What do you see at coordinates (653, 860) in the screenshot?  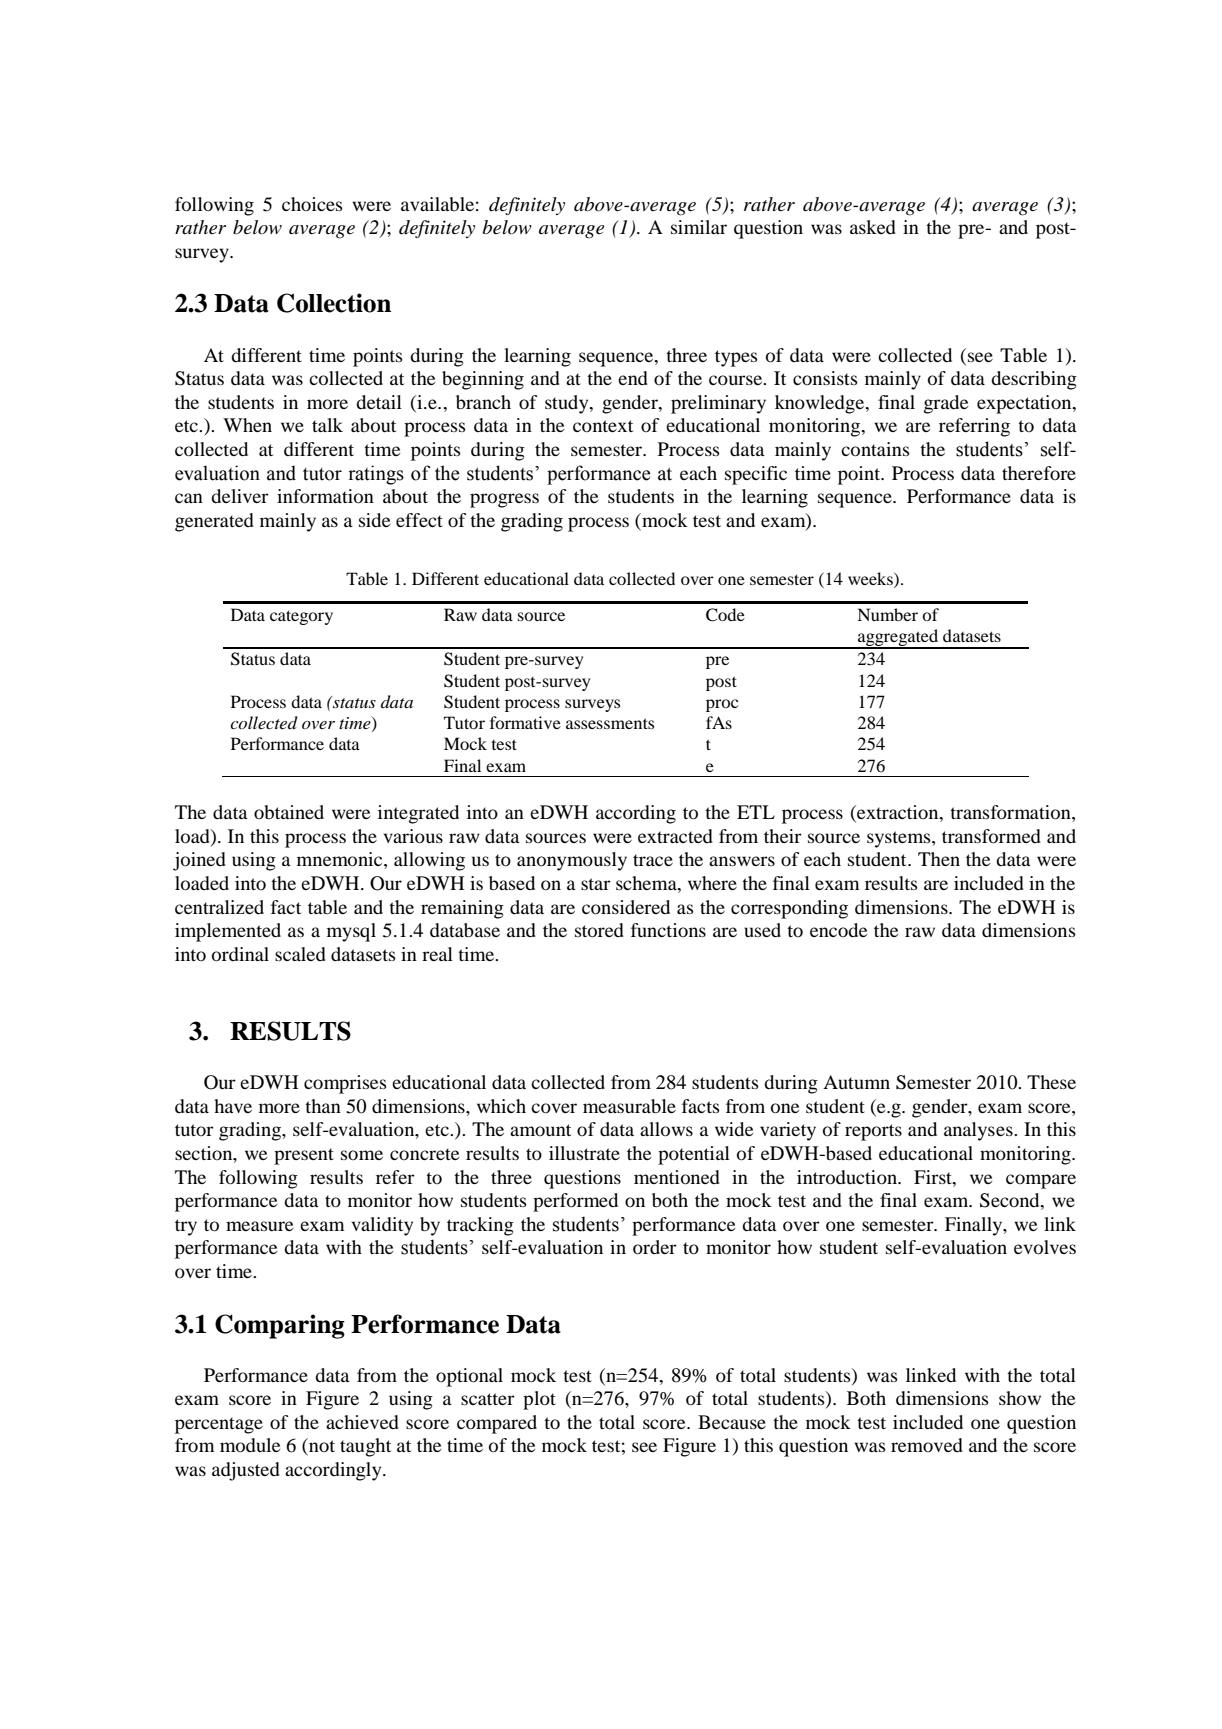 I see `trace` at bounding box center [653, 860].
